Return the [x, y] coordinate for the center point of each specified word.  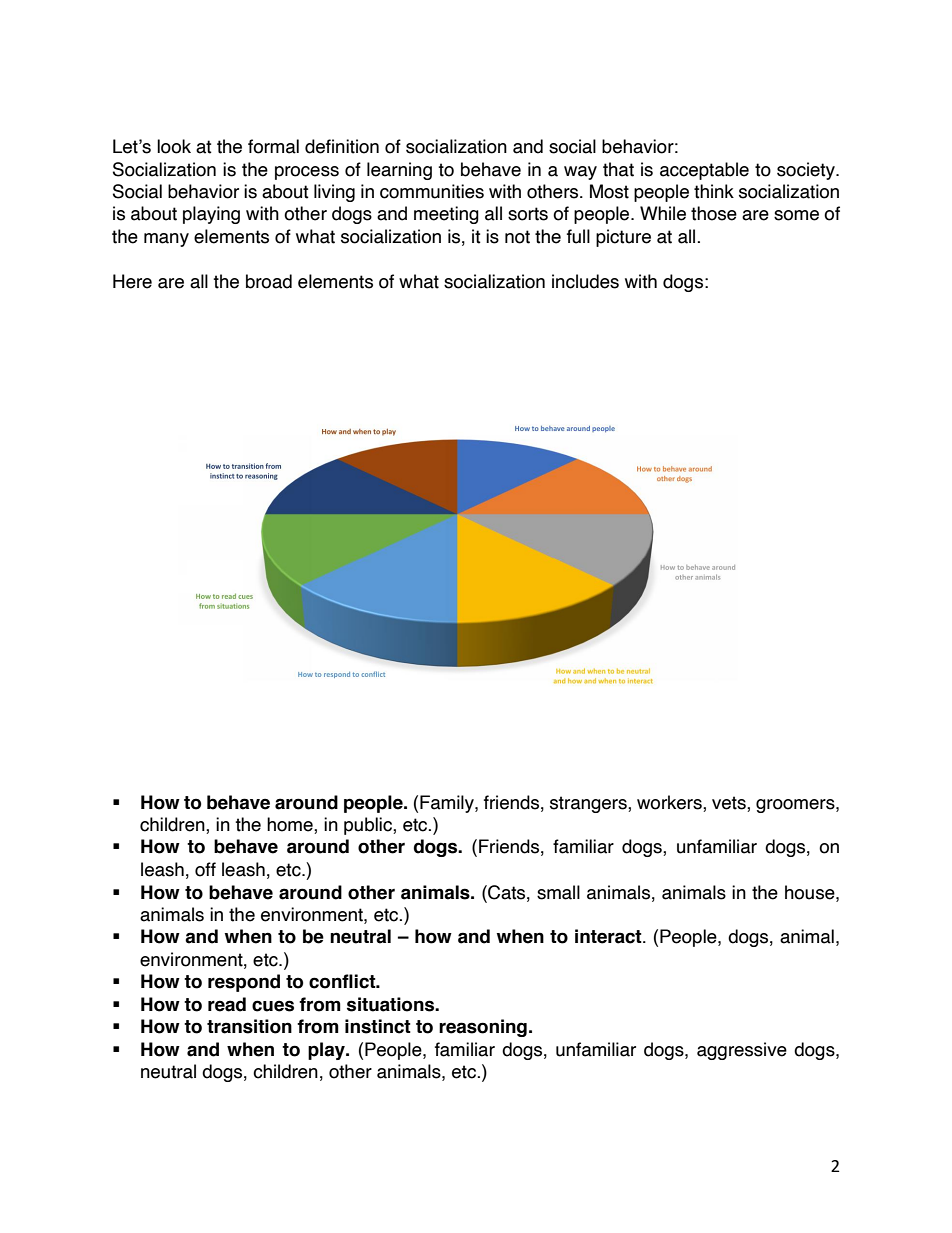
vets [730, 803]
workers [670, 802]
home [291, 825]
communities [432, 191]
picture [623, 238]
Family [448, 804]
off [205, 869]
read [227, 1004]
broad [269, 281]
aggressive [742, 1051]
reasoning [483, 1028]
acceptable [704, 171]
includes [585, 281]
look [174, 146]
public [369, 826]
